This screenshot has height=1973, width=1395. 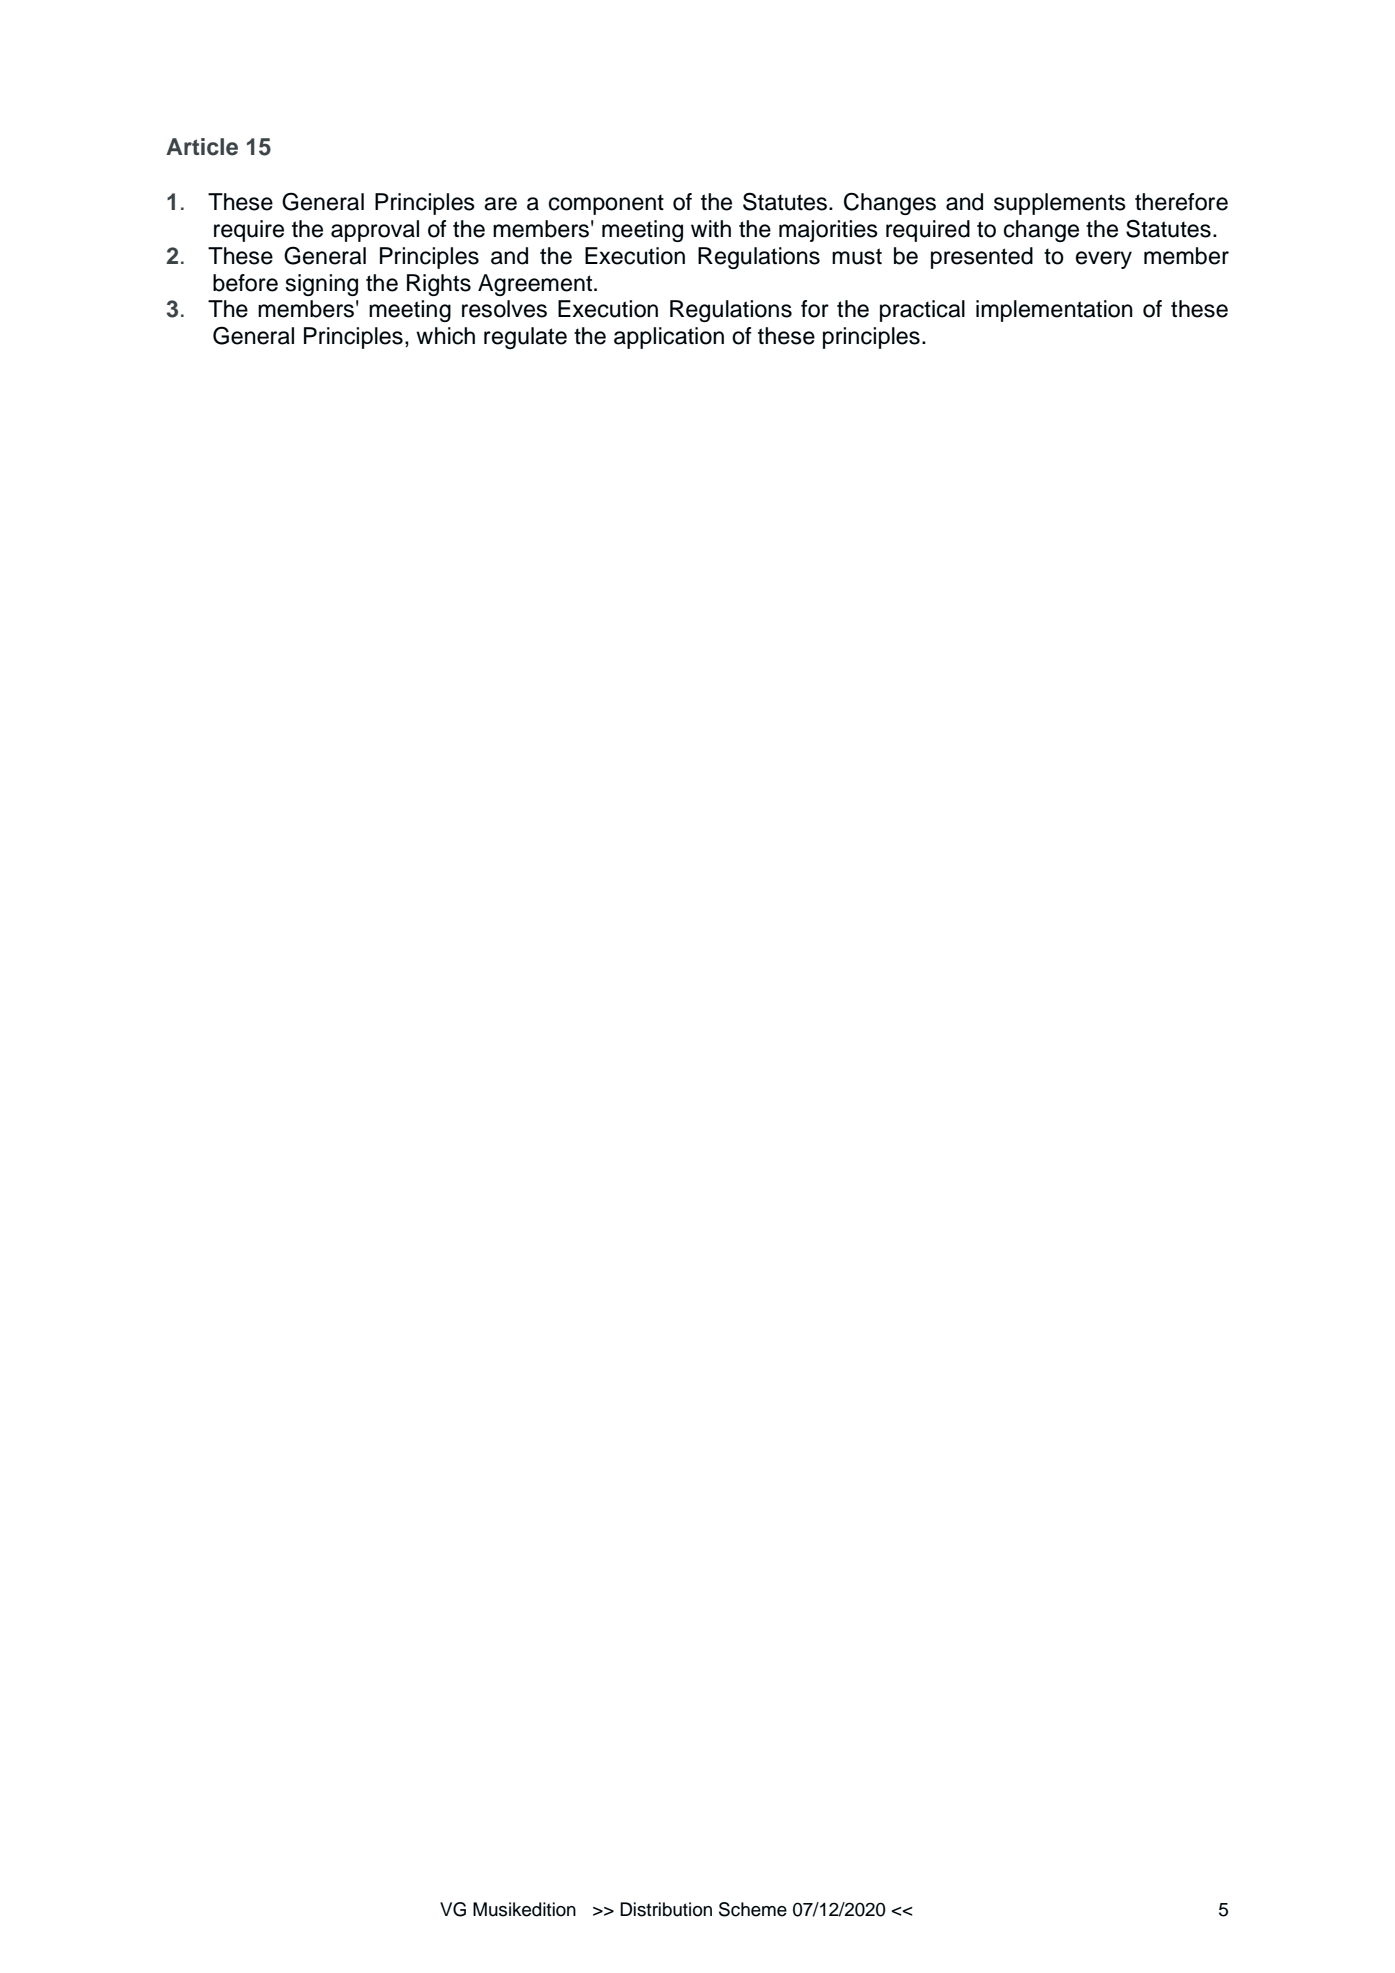 I want to click on Agreement, so click(x=536, y=285).
